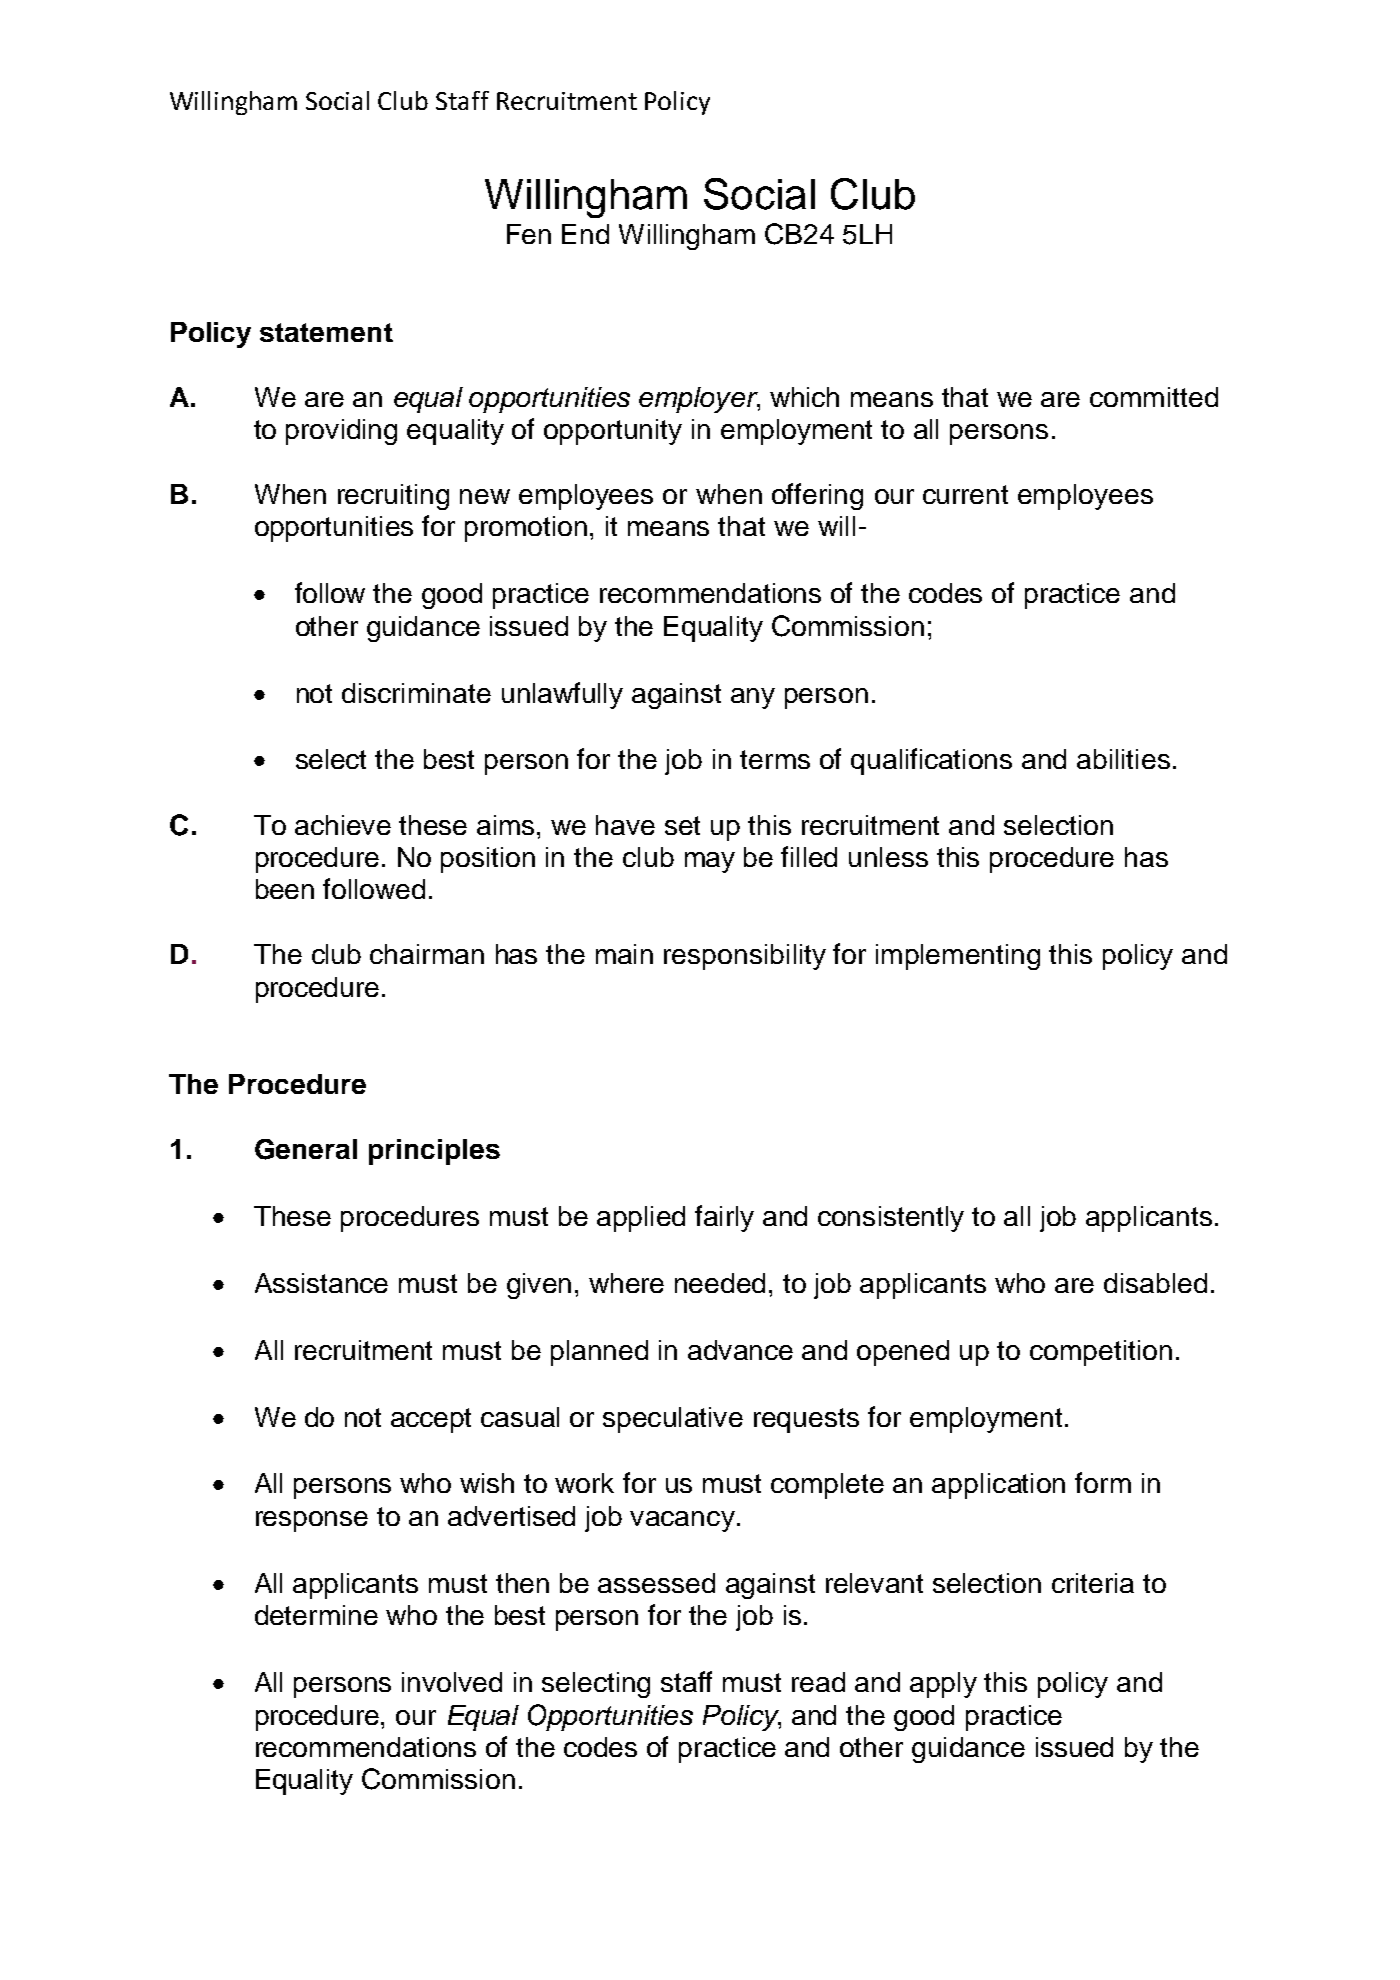 Image resolution: width=1400 pixels, height=1980 pixels. I want to click on discriminate, so click(416, 693).
